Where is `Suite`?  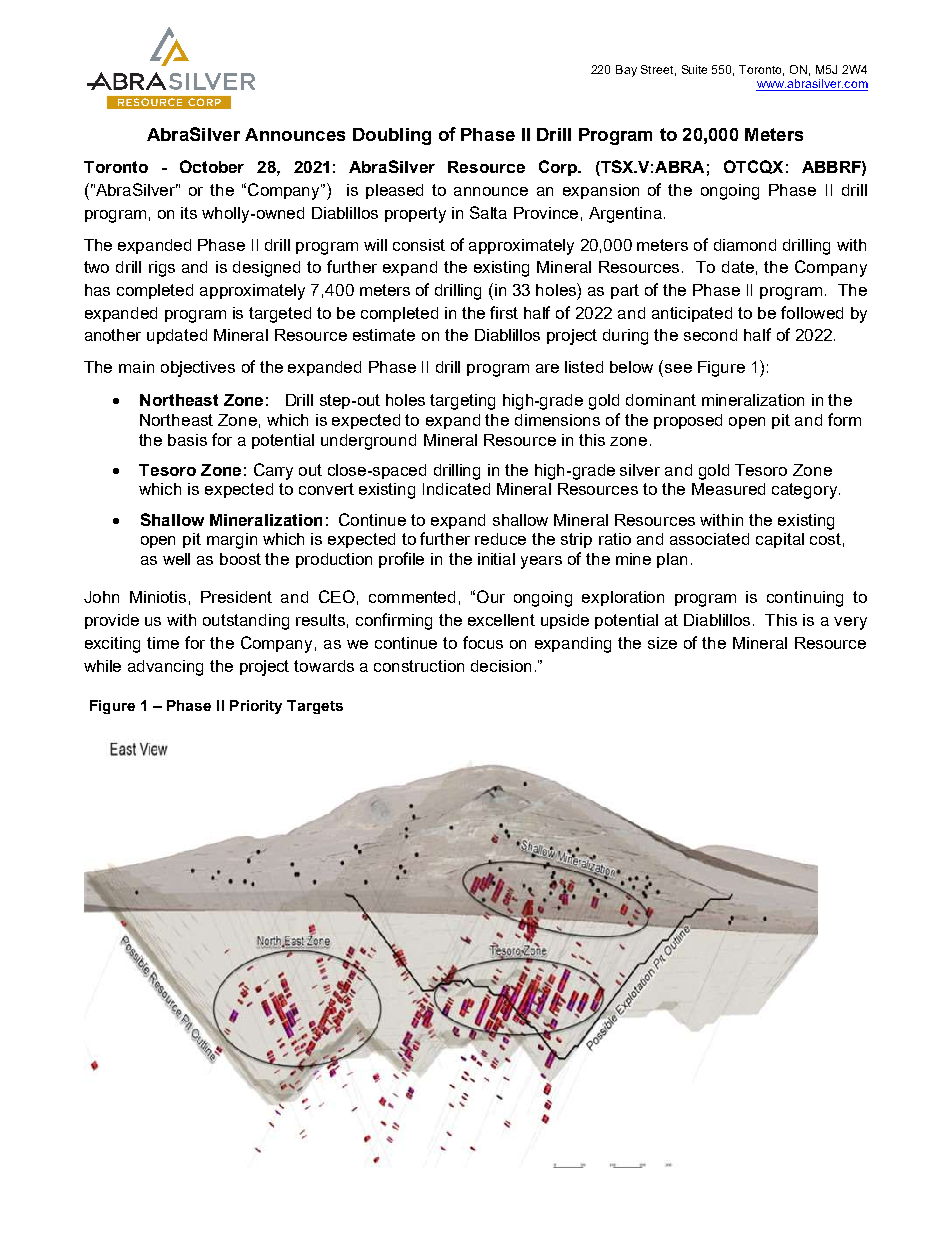
Suite is located at coordinates (694, 69).
